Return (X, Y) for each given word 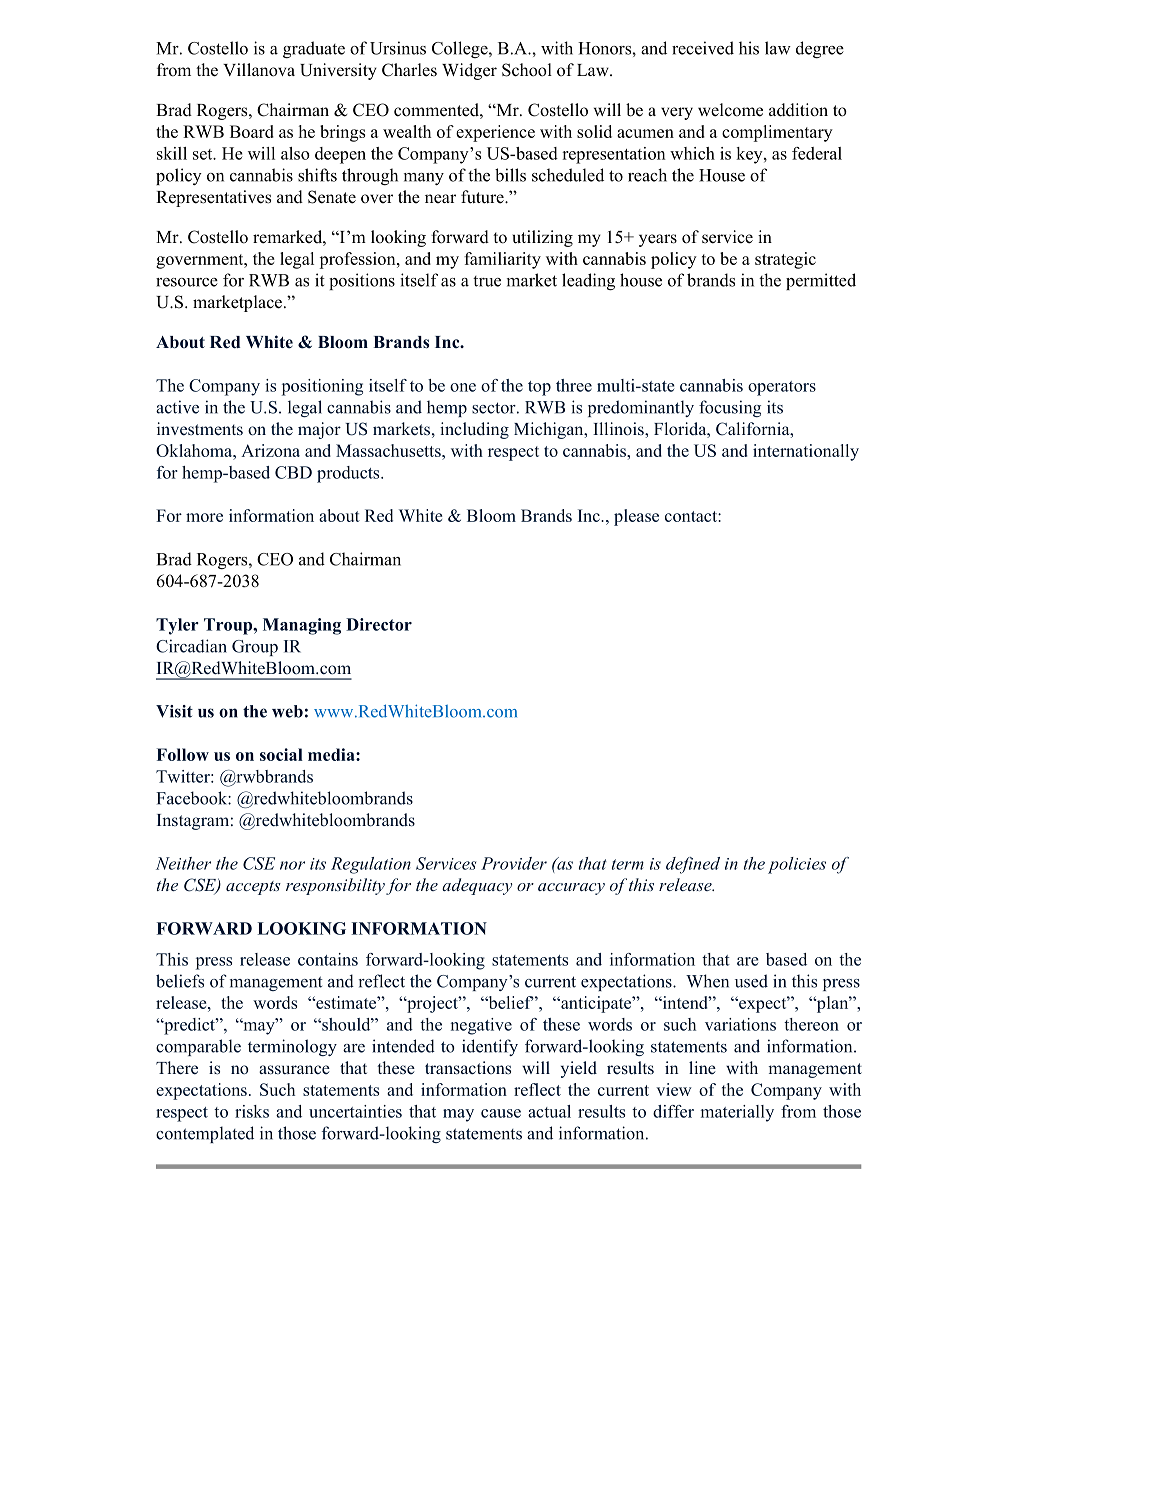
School (527, 70)
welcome (730, 110)
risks (252, 1111)
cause (501, 1113)
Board (252, 131)
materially (737, 1113)
